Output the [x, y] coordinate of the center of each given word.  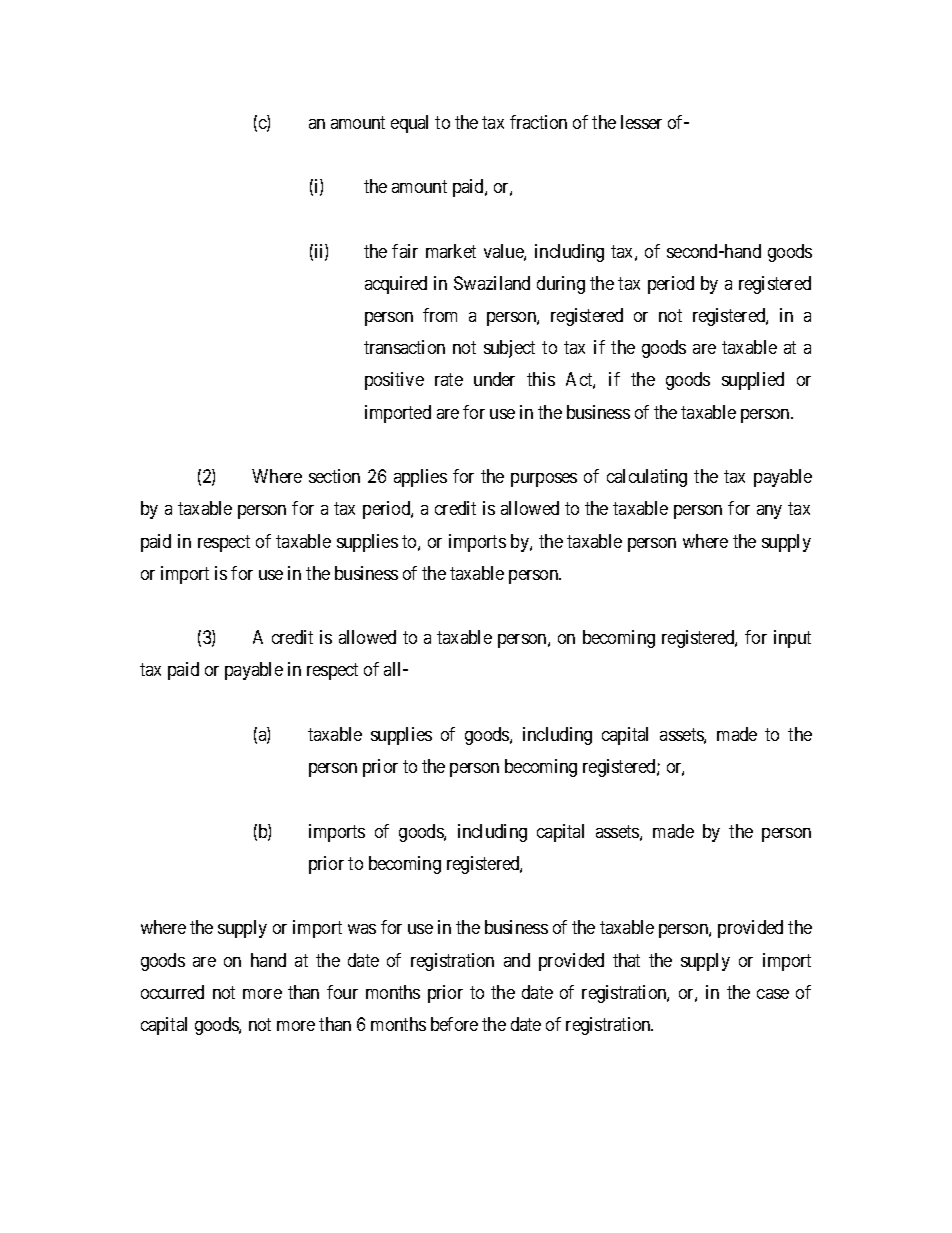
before [454, 1024]
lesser [641, 122]
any [769, 512]
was [362, 929]
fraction [538, 122]
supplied [753, 381]
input [792, 639]
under [494, 379]
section [334, 476]
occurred [172, 992]
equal [409, 124]
